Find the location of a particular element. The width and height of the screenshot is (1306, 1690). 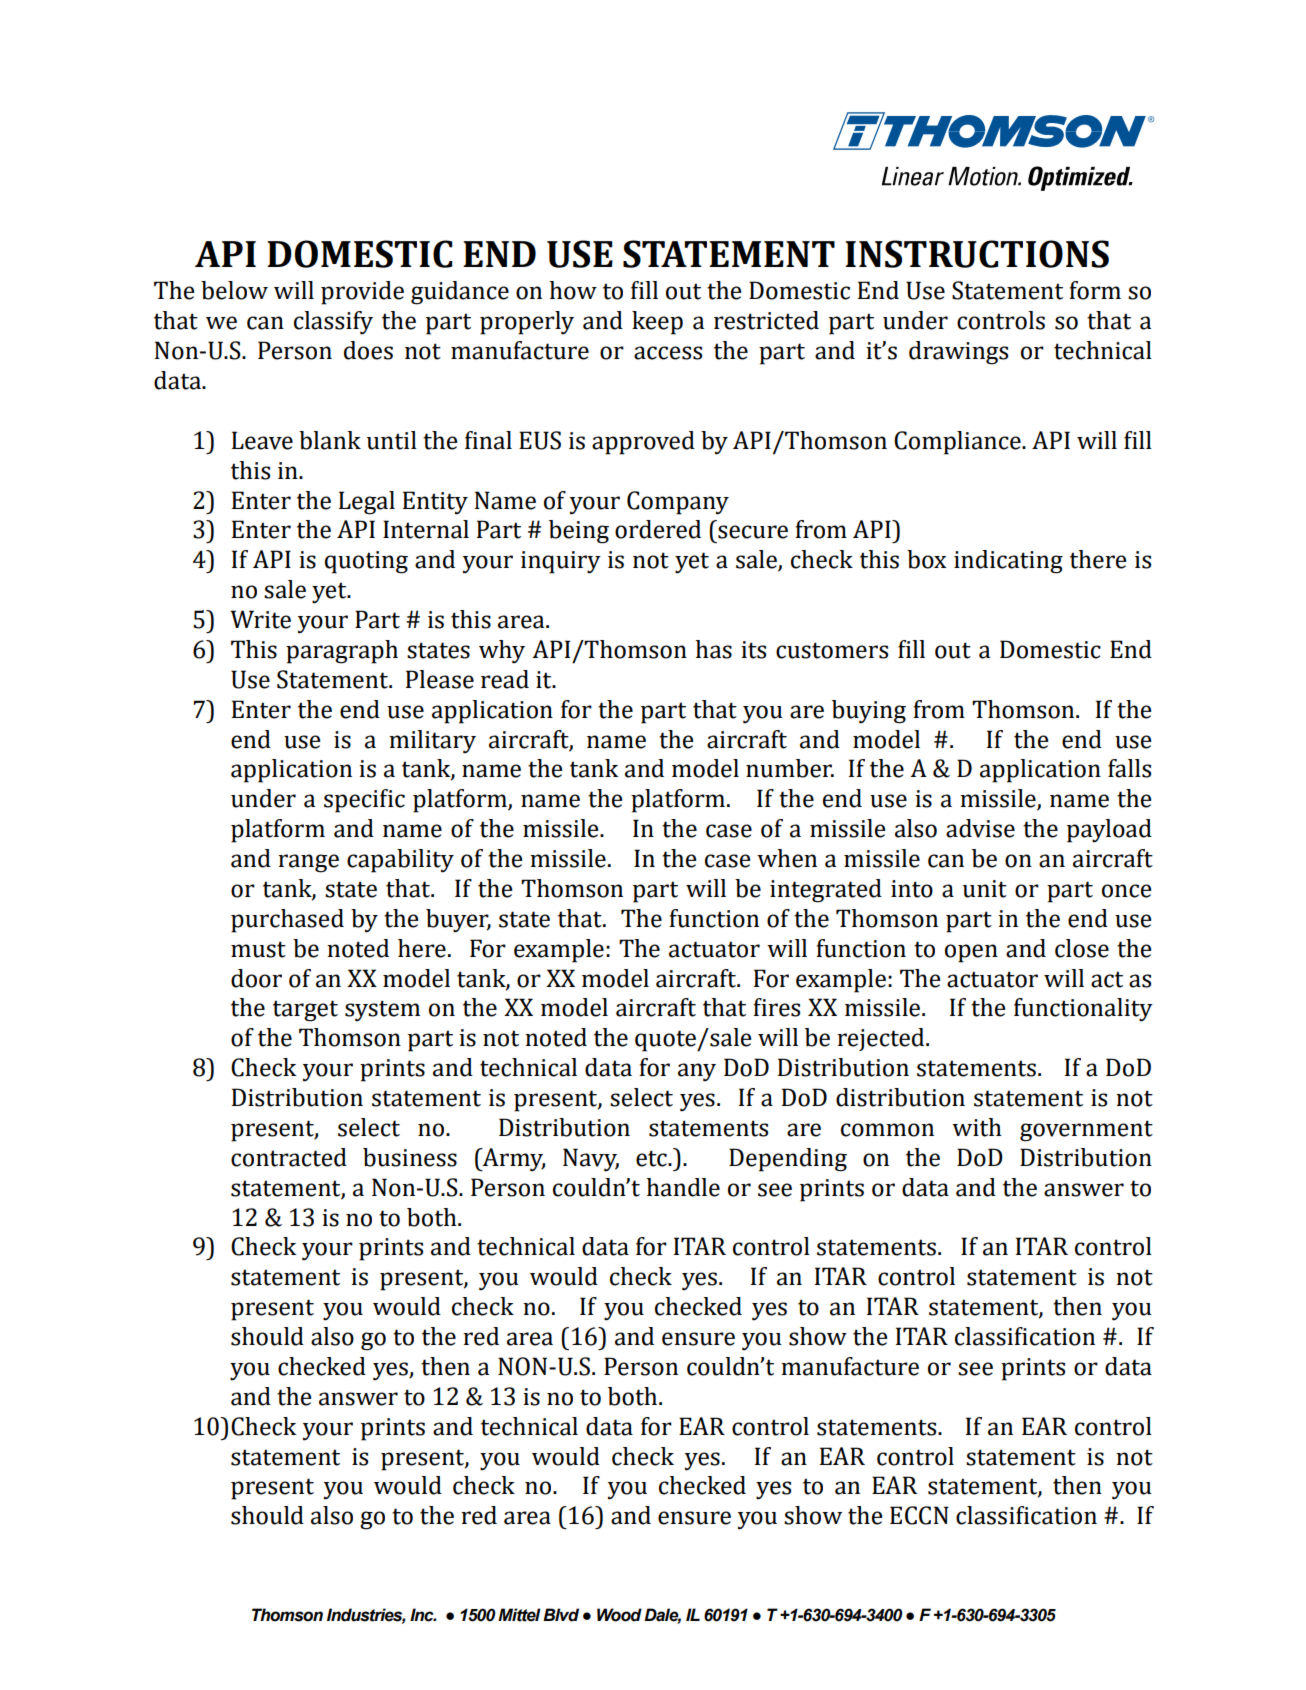

advise is located at coordinates (980, 828).
